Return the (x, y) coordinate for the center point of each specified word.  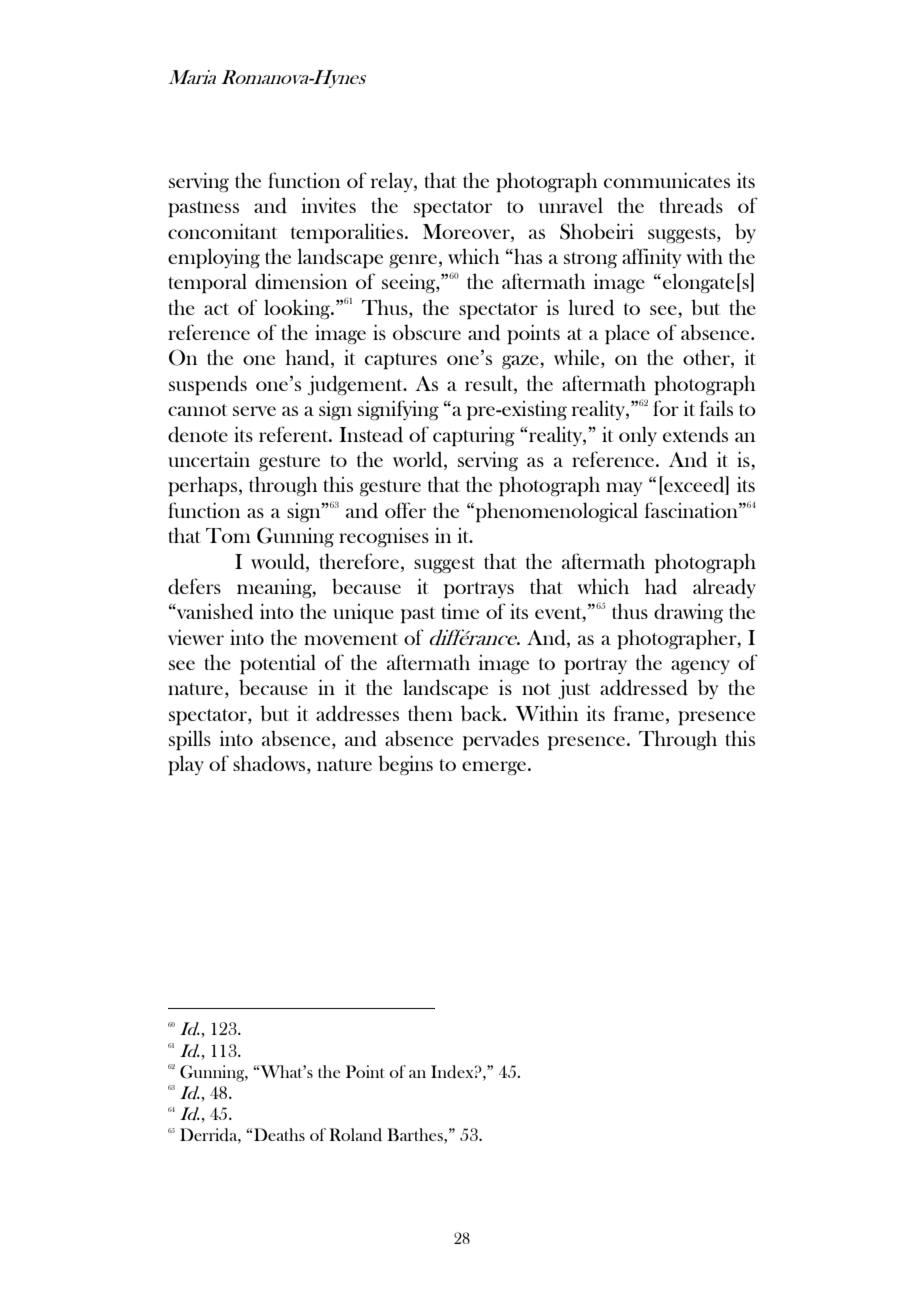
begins (405, 765)
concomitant (222, 231)
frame (640, 713)
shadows (270, 764)
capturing (474, 436)
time (460, 611)
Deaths (278, 1134)
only (638, 436)
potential (278, 664)
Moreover (467, 231)
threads (691, 205)
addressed (644, 687)
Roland (355, 1135)
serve (254, 411)
